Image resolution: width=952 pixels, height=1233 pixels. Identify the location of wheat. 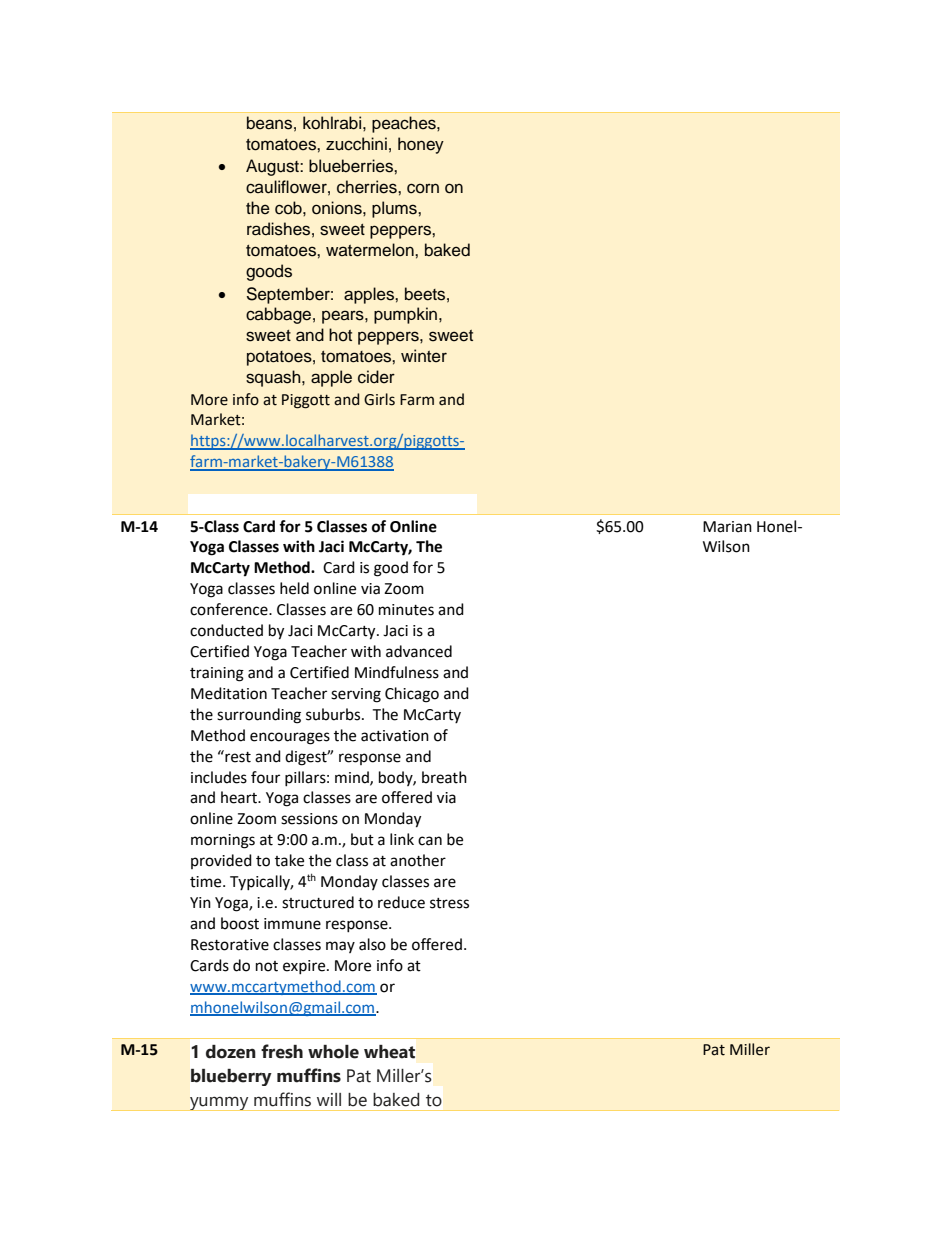
(389, 1052).
